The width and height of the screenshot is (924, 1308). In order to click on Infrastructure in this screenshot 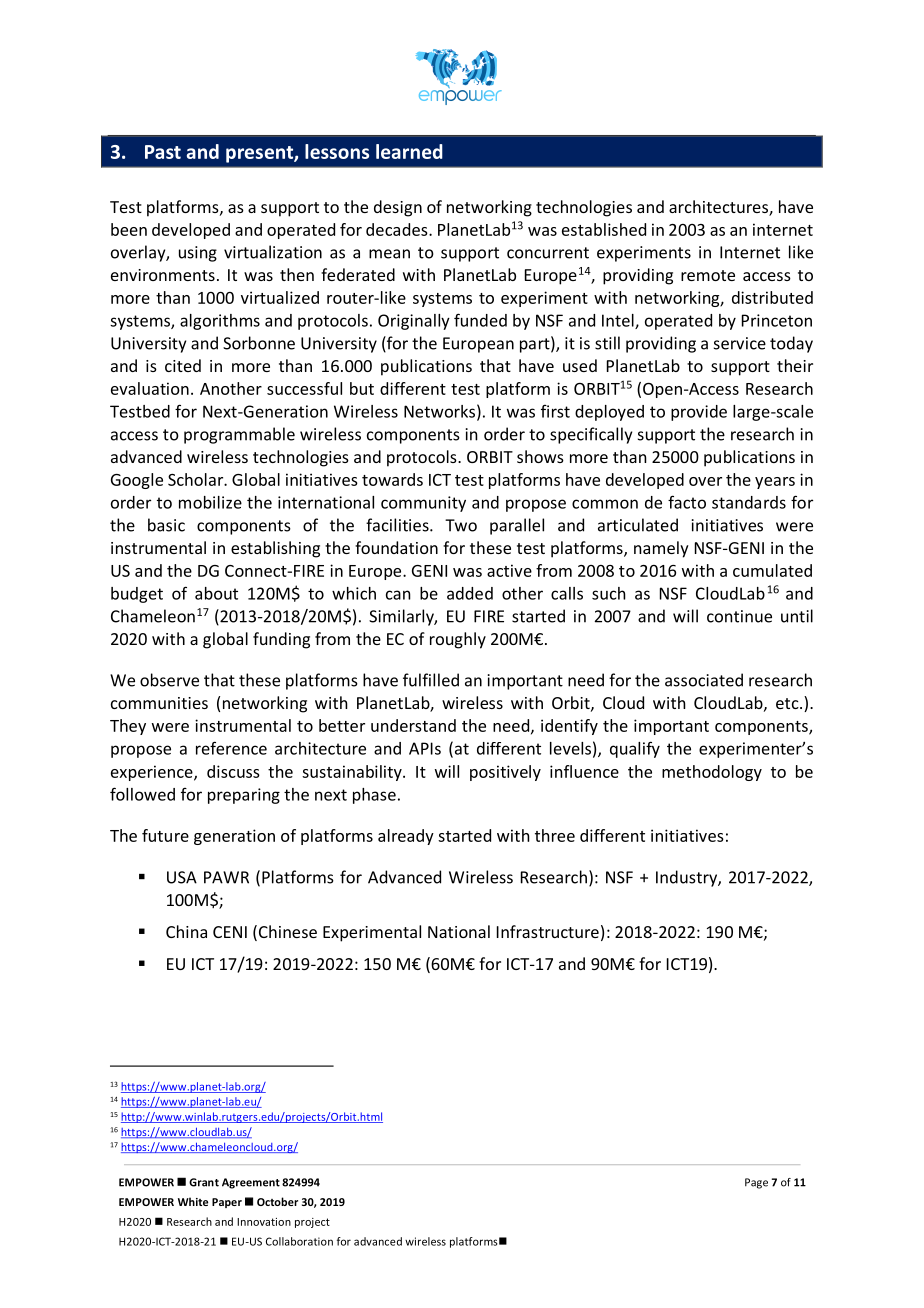, I will do `click(548, 931)`.
